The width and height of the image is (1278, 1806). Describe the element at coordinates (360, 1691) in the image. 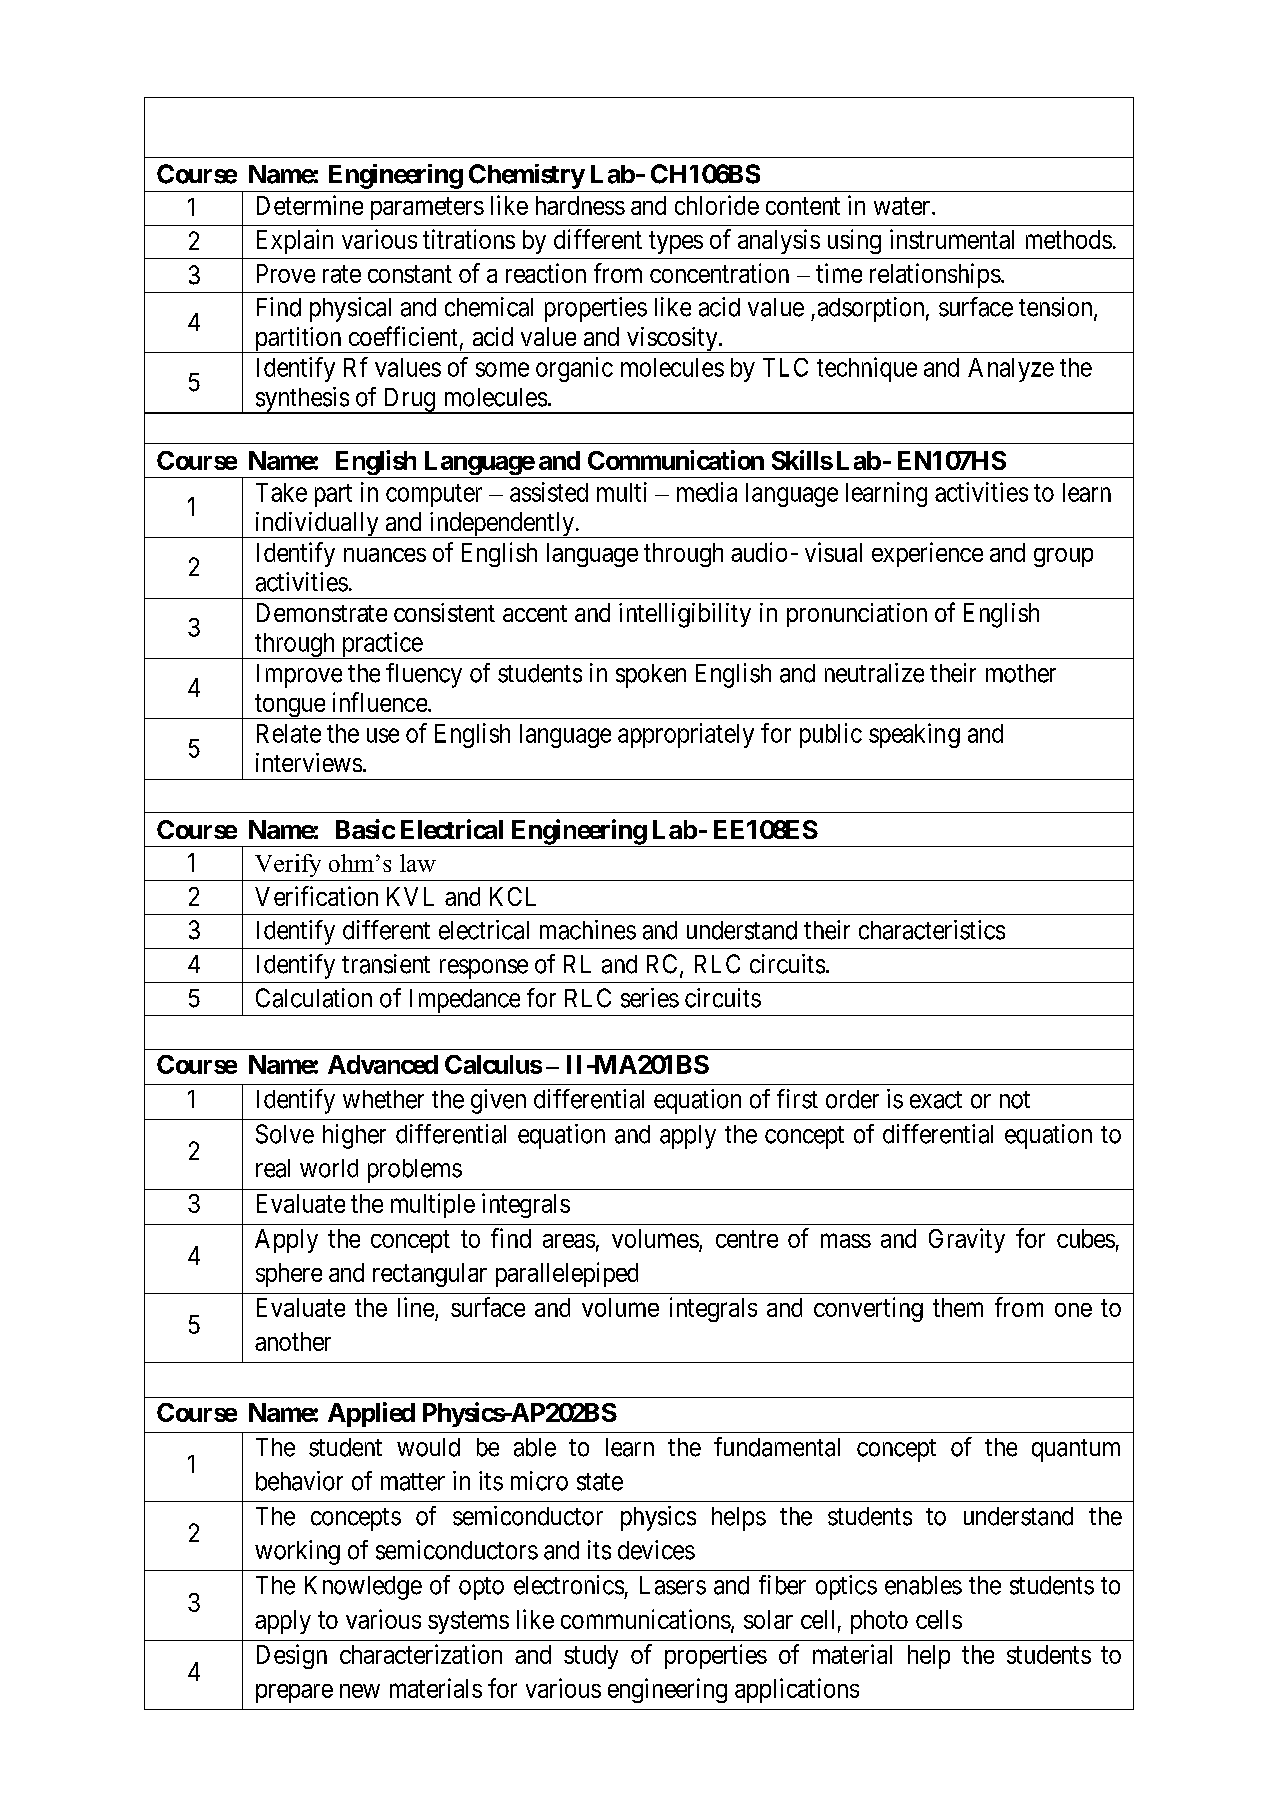

I see `new` at that location.
